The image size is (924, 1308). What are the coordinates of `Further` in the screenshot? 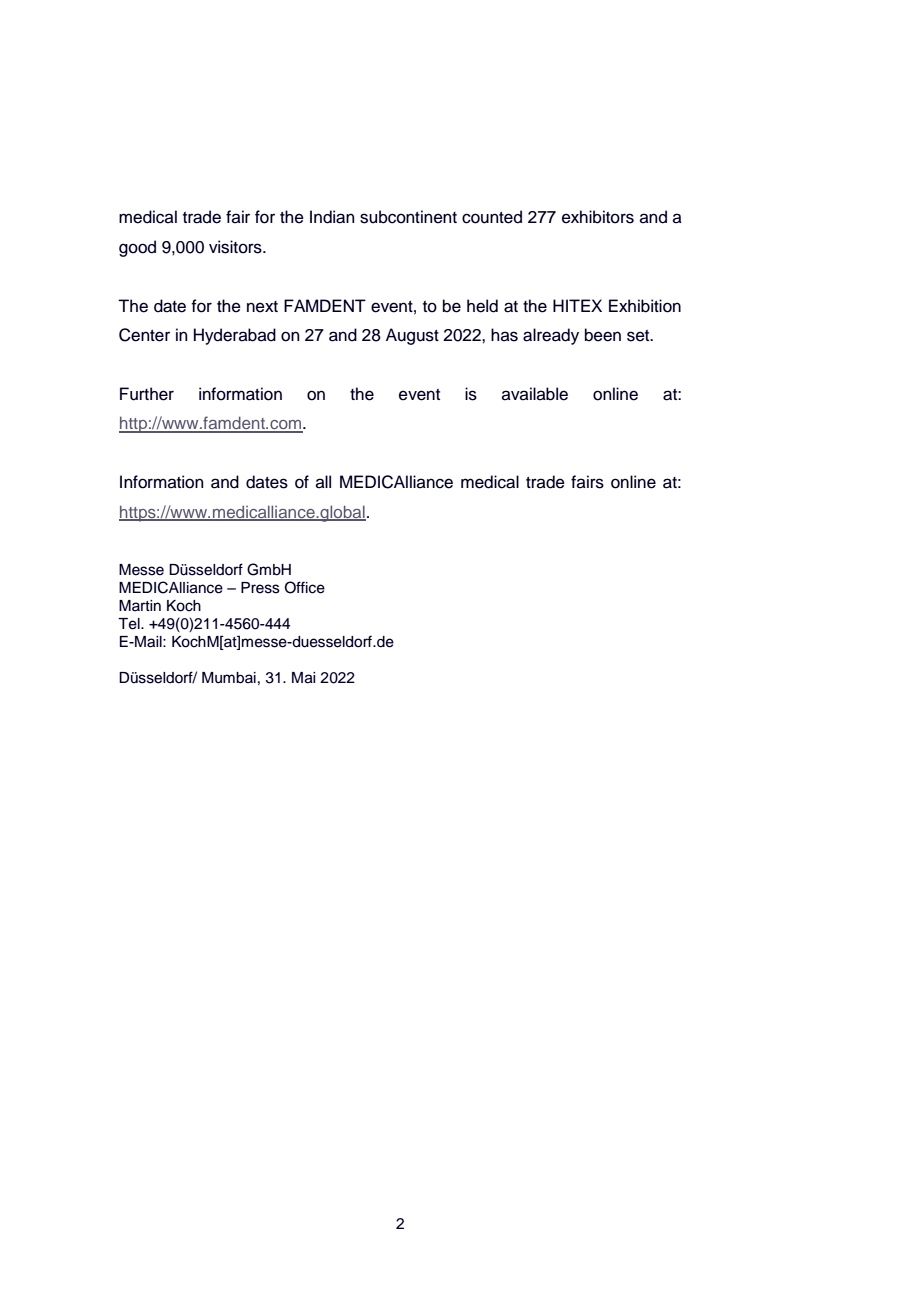 It's located at (147, 394).
